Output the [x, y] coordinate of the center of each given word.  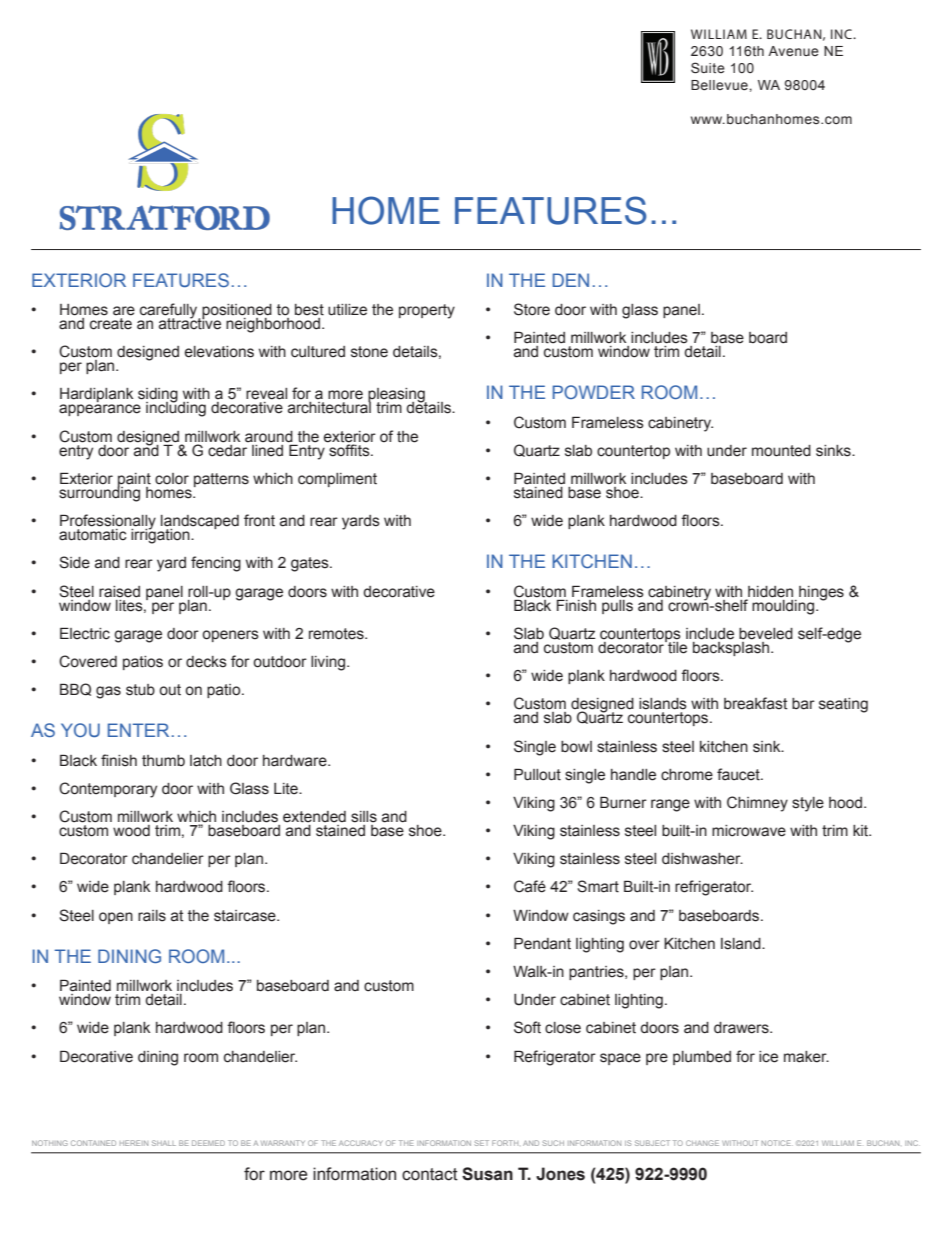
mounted [781, 451]
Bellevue [719, 85]
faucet [739, 774]
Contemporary [108, 790]
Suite [708, 68]
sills [364, 817]
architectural [329, 407]
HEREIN [134, 1143]
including [176, 408]
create [111, 324]
